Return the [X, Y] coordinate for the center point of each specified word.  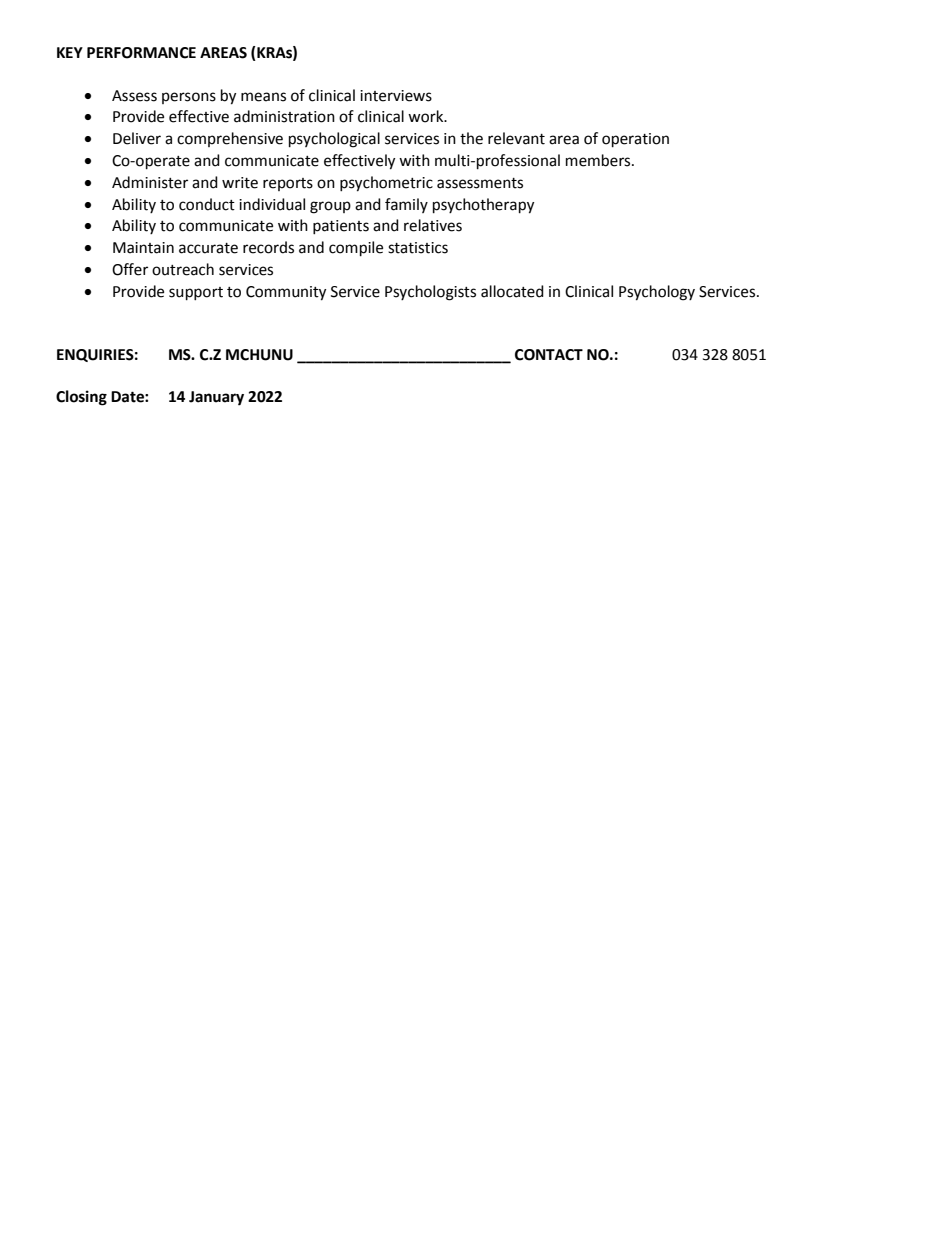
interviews [396, 96]
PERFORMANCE [141, 53]
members [599, 160]
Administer [150, 182]
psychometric [386, 184]
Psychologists [430, 293]
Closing [81, 398]
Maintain [143, 248]
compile [356, 249]
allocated [512, 291]
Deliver [137, 138]
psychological [334, 140]
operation [635, 140]
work [427, 116]
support [196, 294]
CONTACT [549, 355]
